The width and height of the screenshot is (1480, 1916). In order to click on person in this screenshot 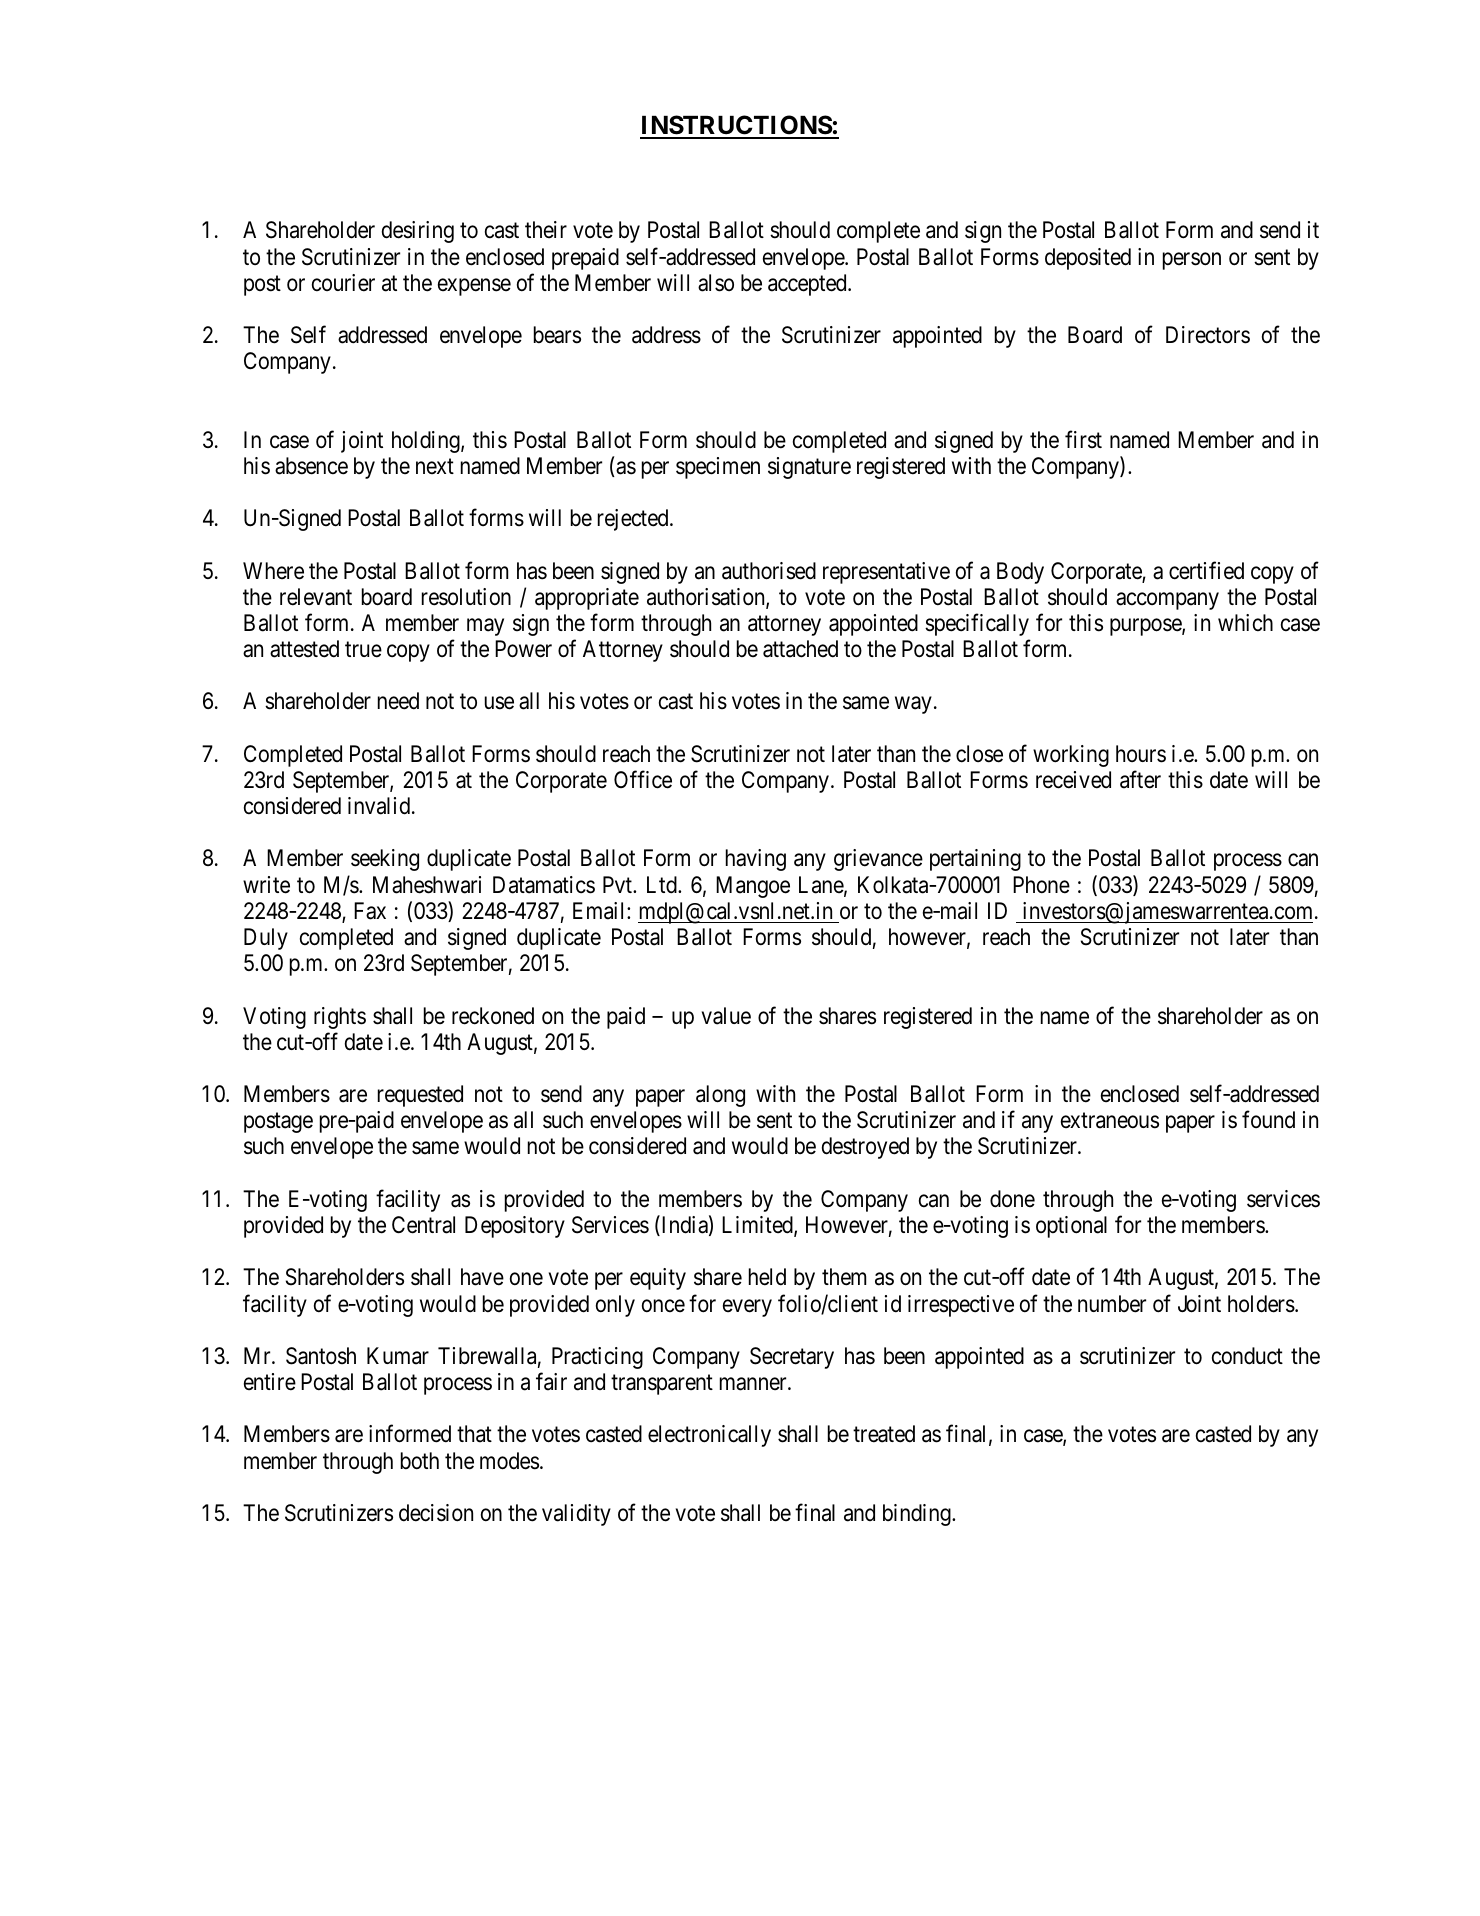, I will do `click(1192, 261)`.
